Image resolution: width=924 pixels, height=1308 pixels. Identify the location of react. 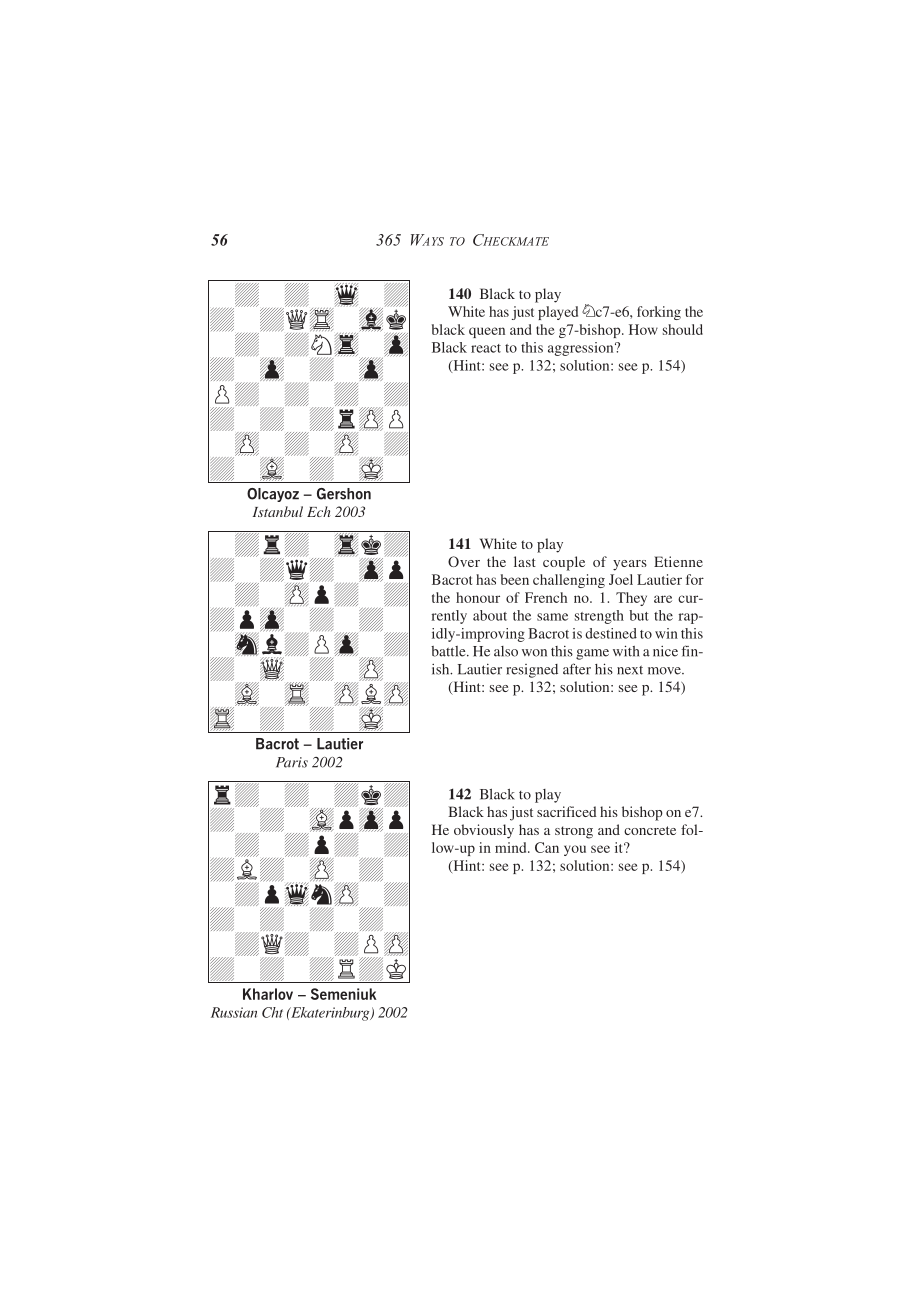
(486, 348).
